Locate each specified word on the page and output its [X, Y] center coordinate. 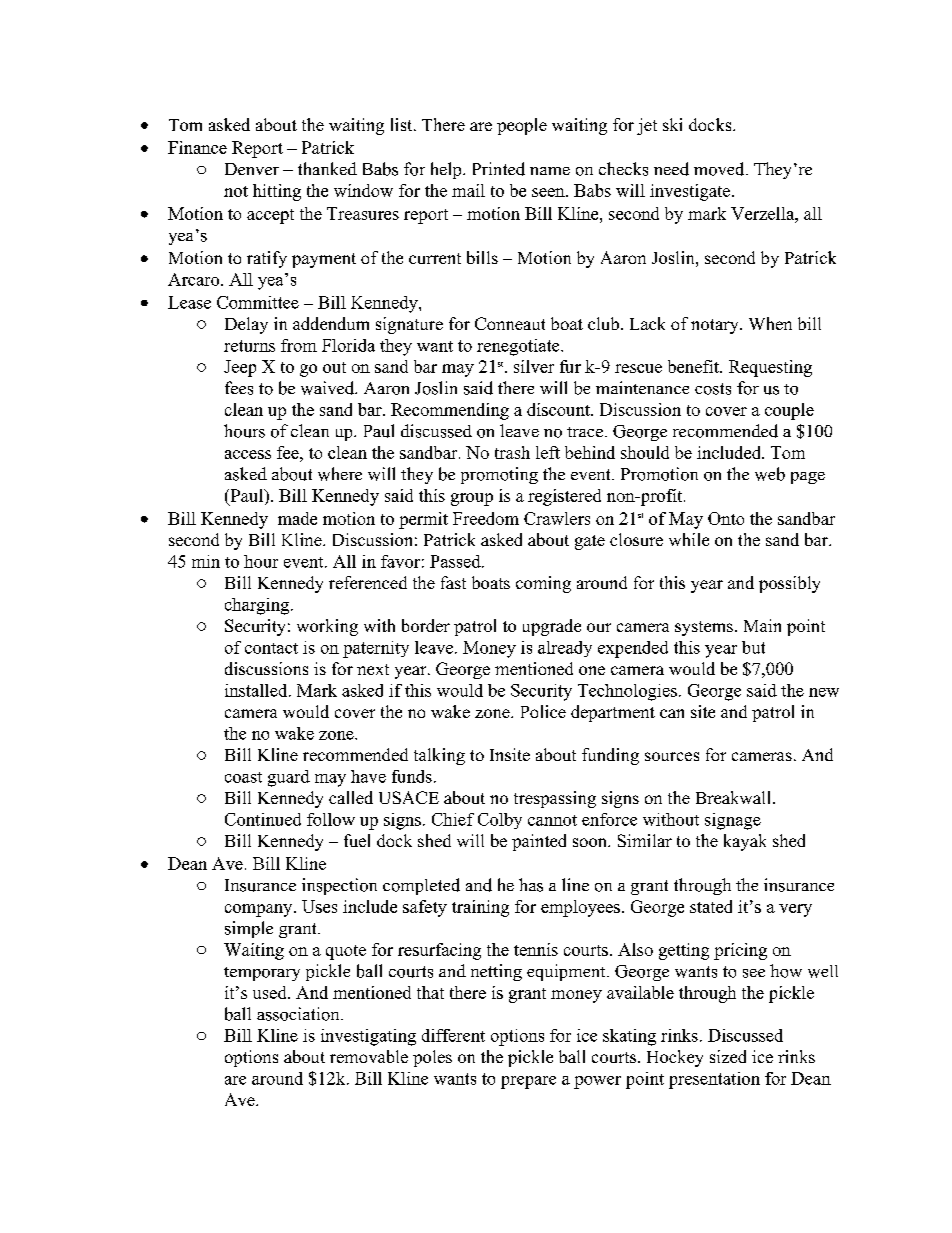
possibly [789, 584]
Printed [499, 169]
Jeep [240, 368]
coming [543, 584]
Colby [500, 821]
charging [257, 606]
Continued [263, 819]
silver [534, 366]
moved [720, 169]
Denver [252, 169]
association [299, 1014]
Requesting [770, 368]
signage [733, 821]
